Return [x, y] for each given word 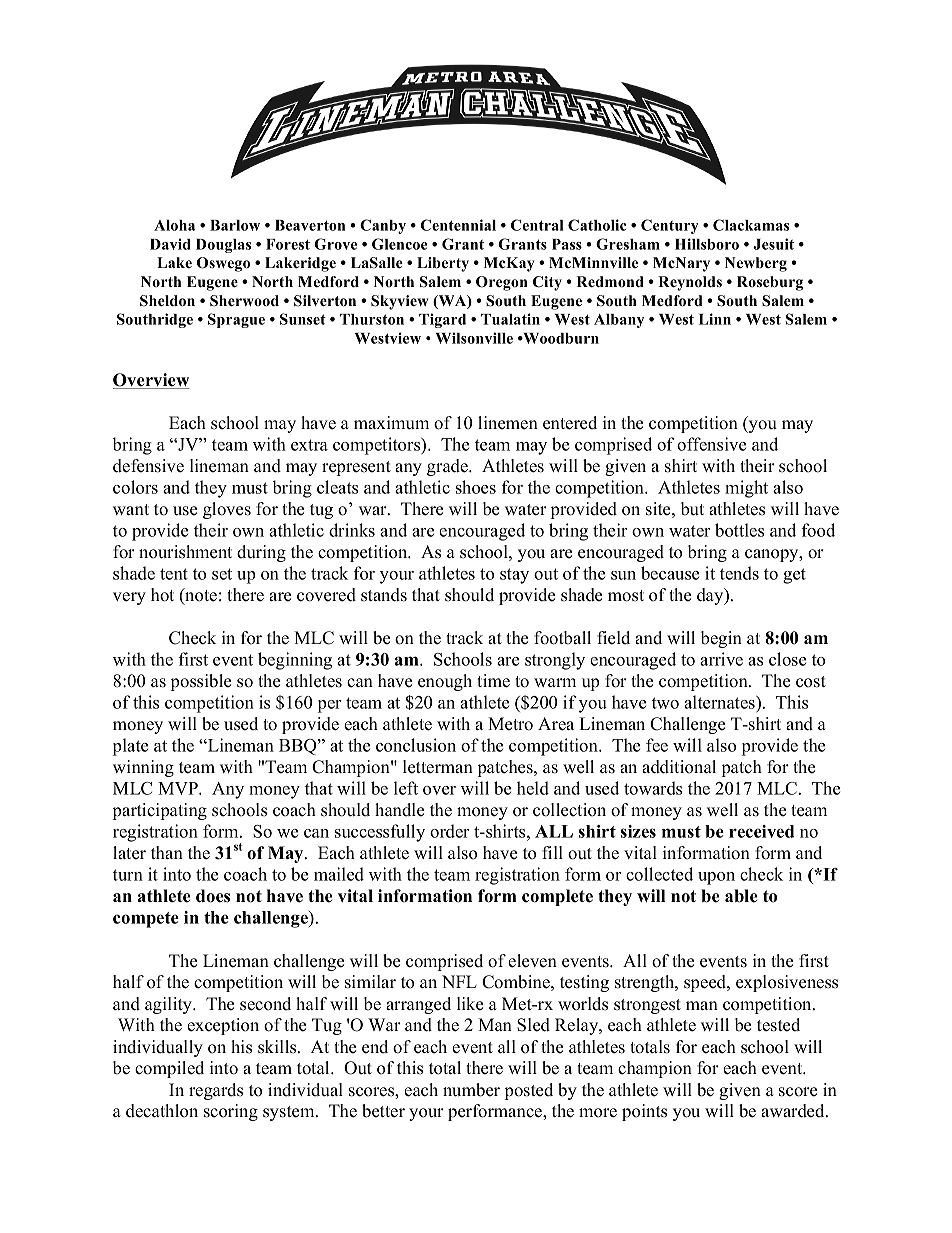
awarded [794, 1111]
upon [716, 878]
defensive [148, 466]
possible [201, 682]
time [493, 681]
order [449, 831]
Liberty [443, 264]
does [213, 896]
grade [448, 467]
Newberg [756, 264]
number [471, 1090]
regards [216, 1091]
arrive [721, 659]
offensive [711, 444]
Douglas [223, 246]
